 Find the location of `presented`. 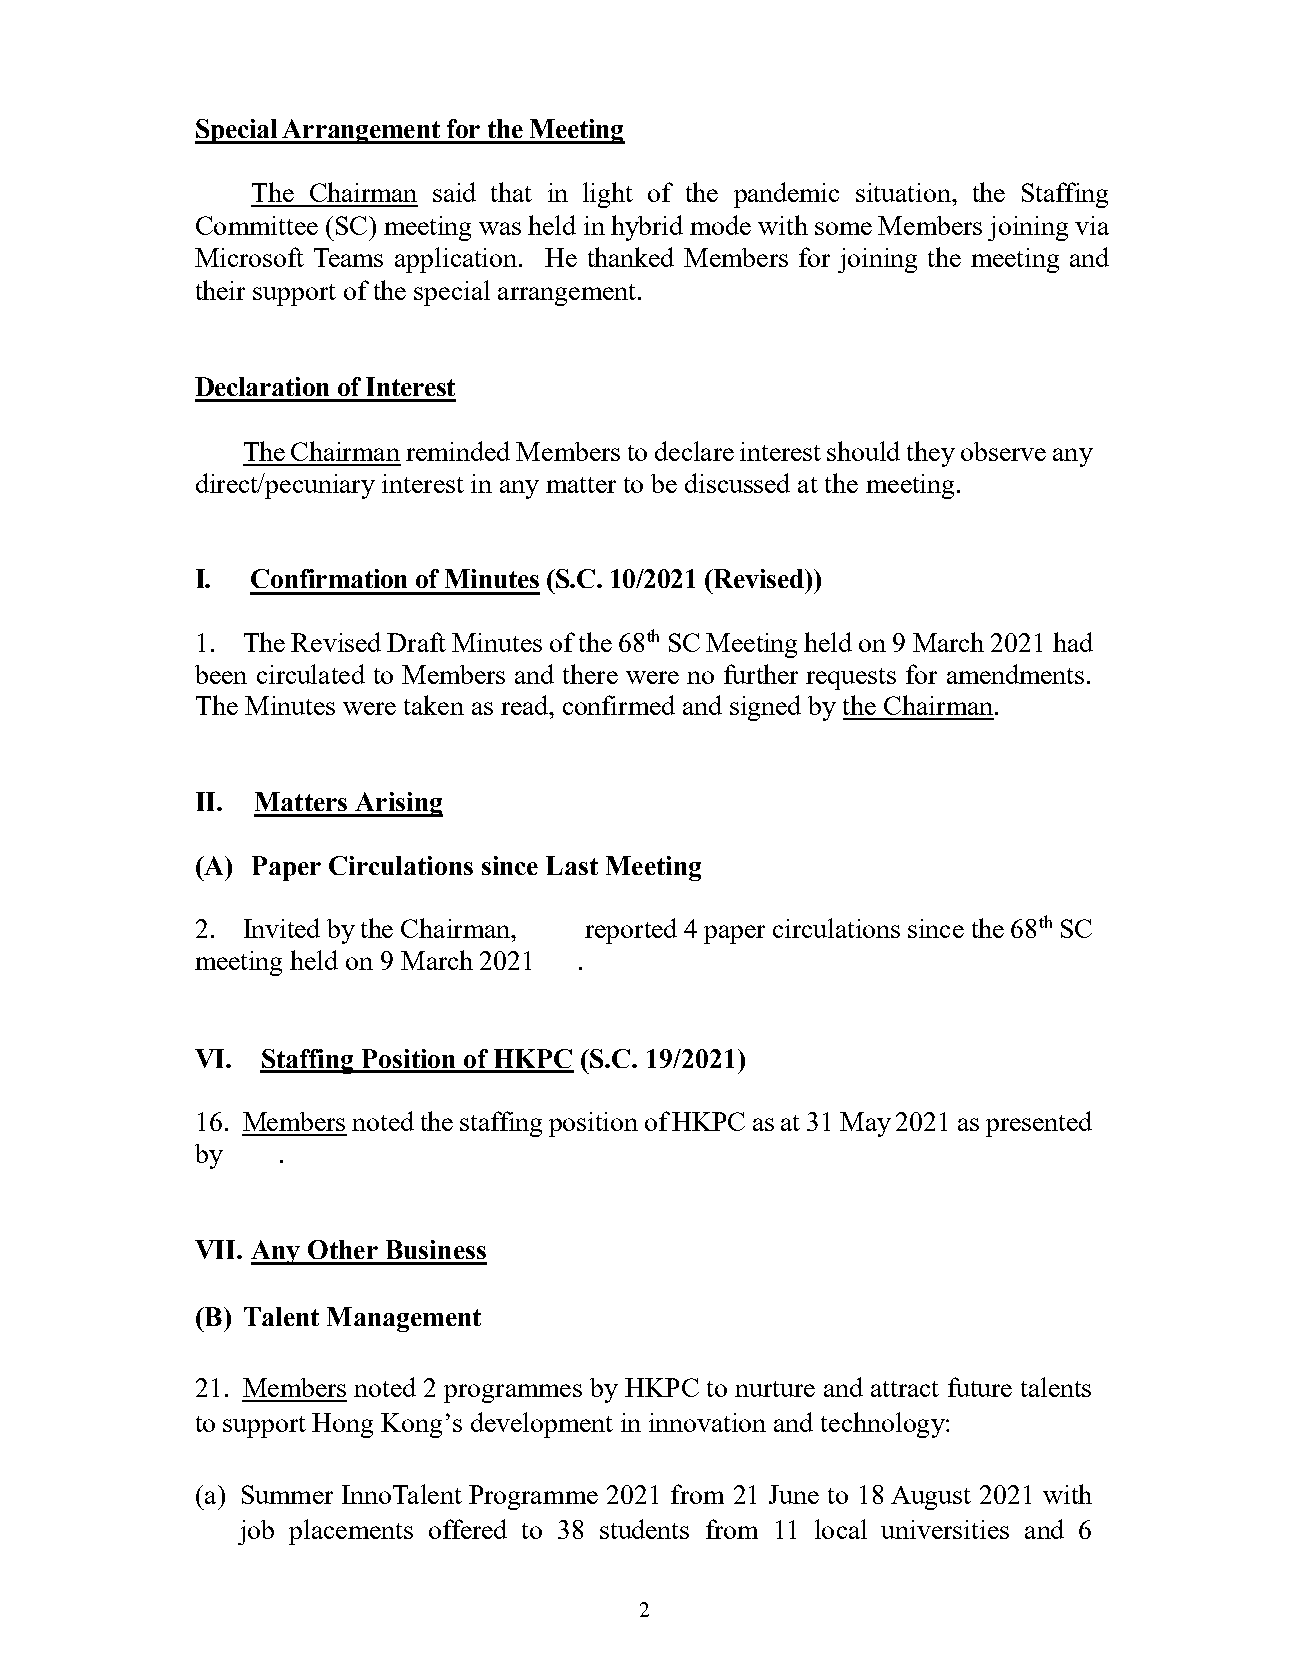

presented is located at coordinates (1039, 1124).
